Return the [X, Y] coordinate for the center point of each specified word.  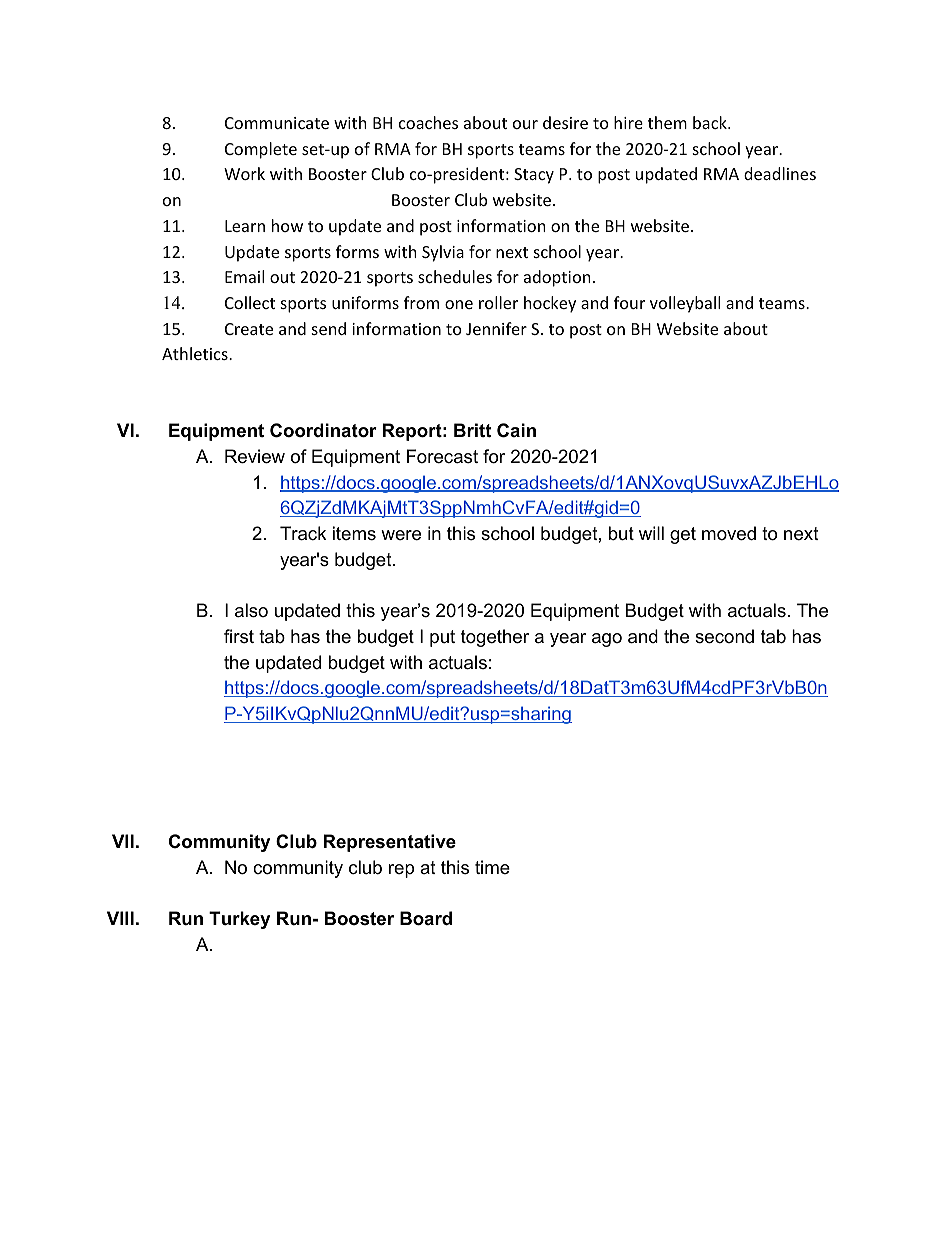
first [239, 636]
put [442, 638]
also [251, 610]
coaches [428, 122]
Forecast [442, 456]
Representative [390, 843]
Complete [261, 150]
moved [729, 533]
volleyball [685, 304]
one [459, 304]
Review [255, 456]
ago [607, 640]
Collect [250, 302]
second [724, 636]
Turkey [239, 920]
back [711, 122]
